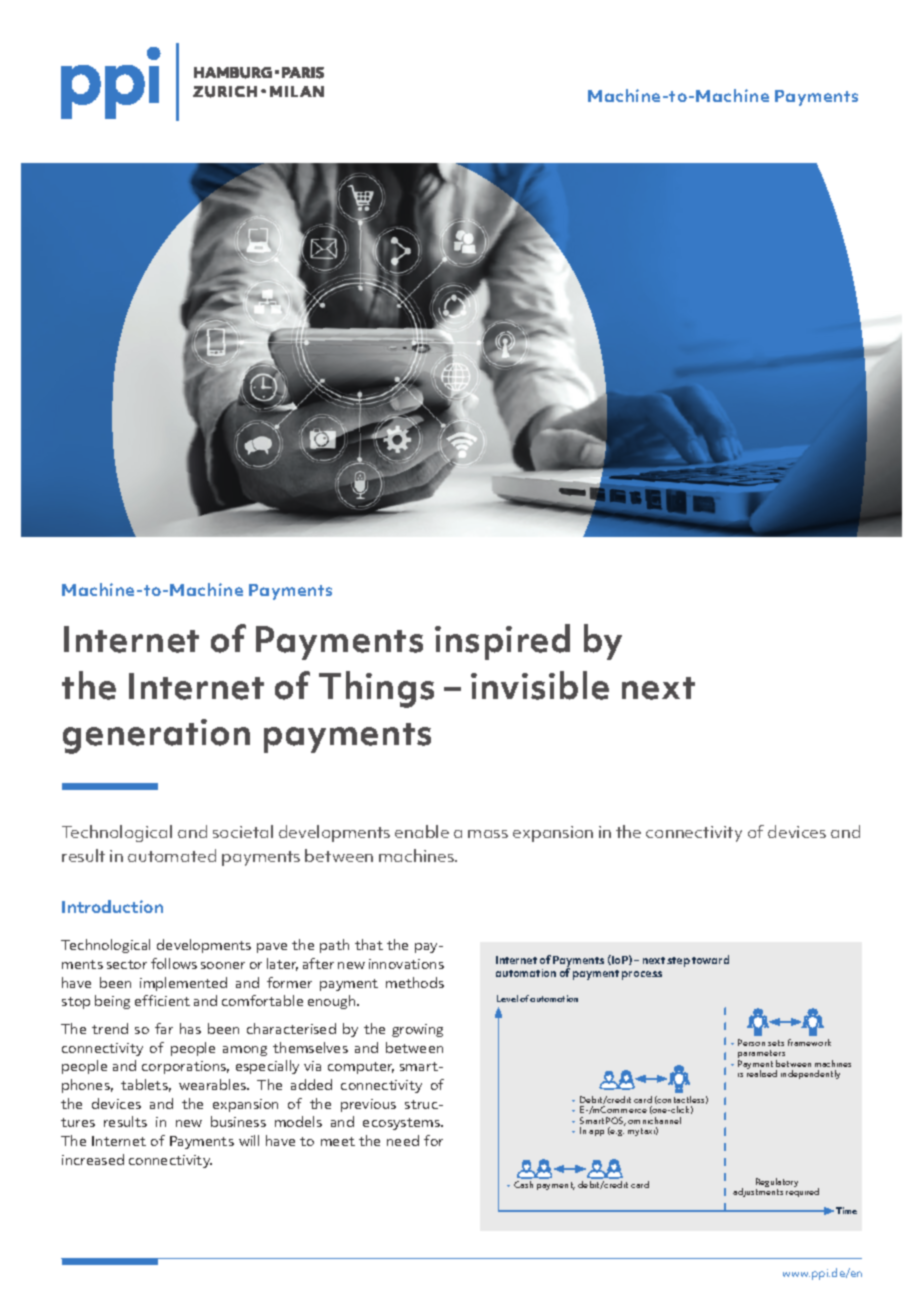  Describe the element at coordinates (156, 736) in the screenshot. I see `generation` at that location.
